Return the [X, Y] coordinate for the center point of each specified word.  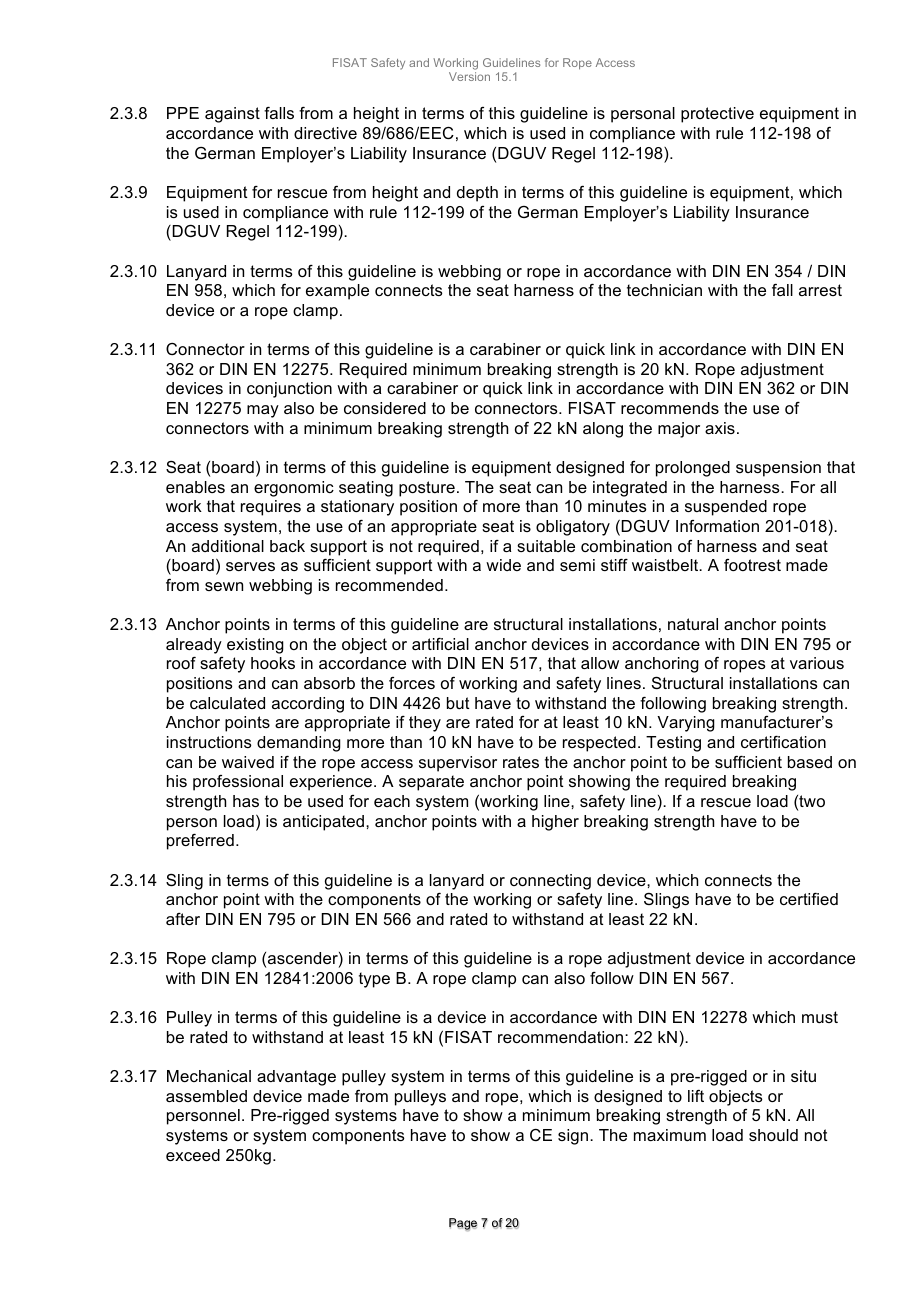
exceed [193, 1155]
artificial [440, 644]
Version [469, 76]
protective [717, 115]
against [232, 115]
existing [255, 646]
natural [693, 624]
